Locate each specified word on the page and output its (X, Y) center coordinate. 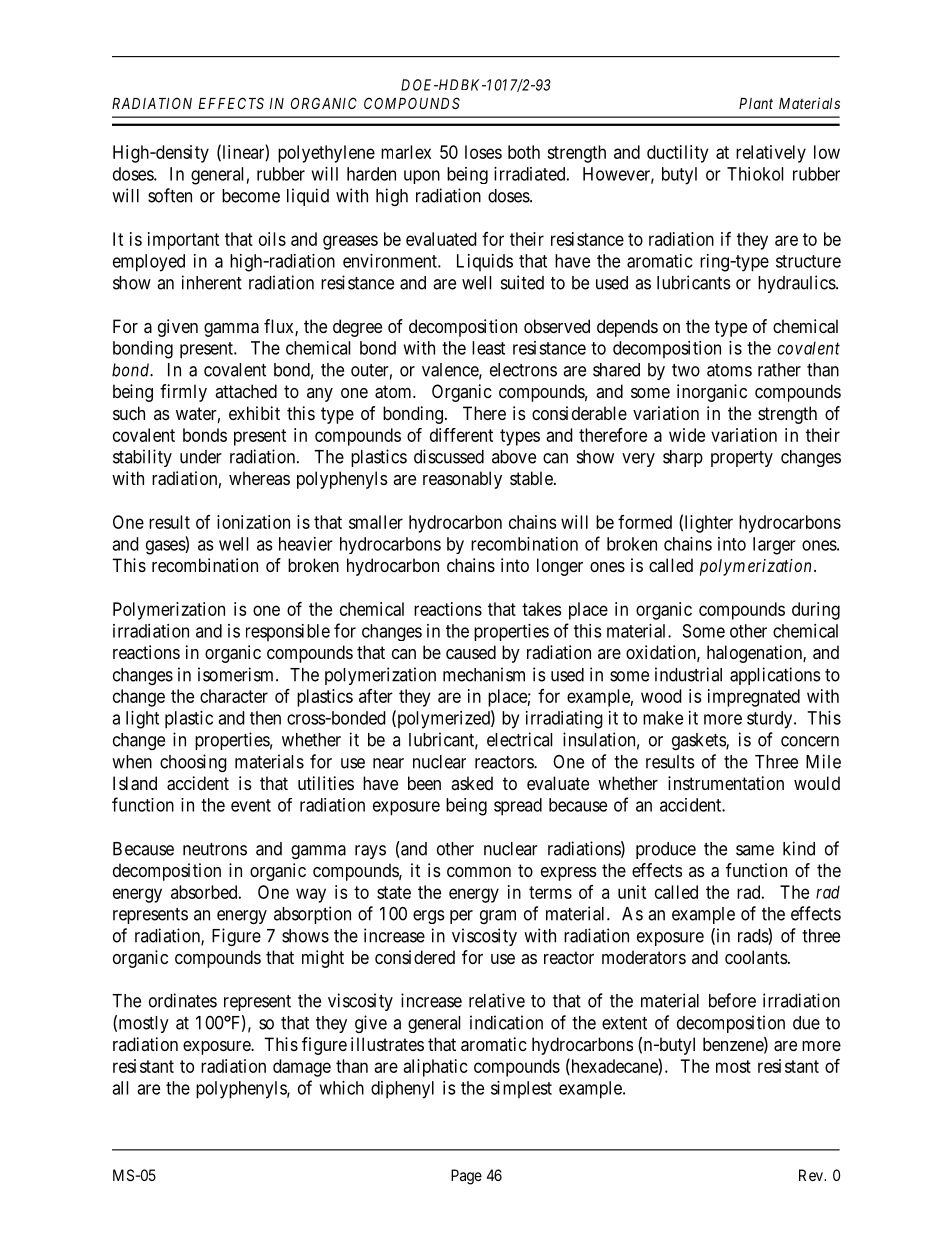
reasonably (462, 480)
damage (302, 1068)
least (488, 348)
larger (774, 546)
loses (483, 152)
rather (779, 370)
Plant (756, 103)
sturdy (771, 720)
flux (280, 327)
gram (498, 917)
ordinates (183, 1000)
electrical (519, 739)
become (251, 196)
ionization (253, 522)
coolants (756, 957)
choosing (193, 763)
